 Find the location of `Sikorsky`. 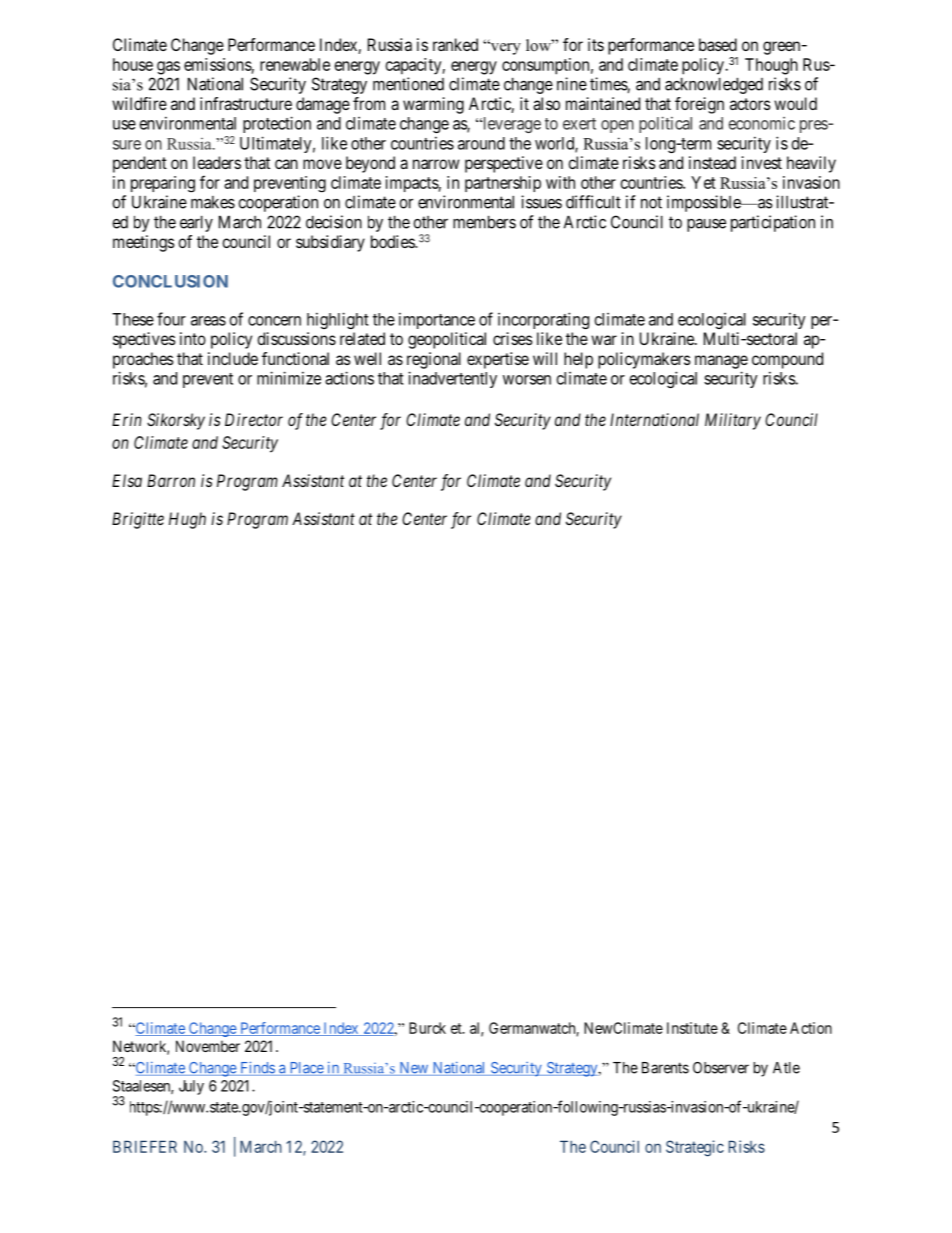

Sikorsky is located at coordinates (176, 421).
